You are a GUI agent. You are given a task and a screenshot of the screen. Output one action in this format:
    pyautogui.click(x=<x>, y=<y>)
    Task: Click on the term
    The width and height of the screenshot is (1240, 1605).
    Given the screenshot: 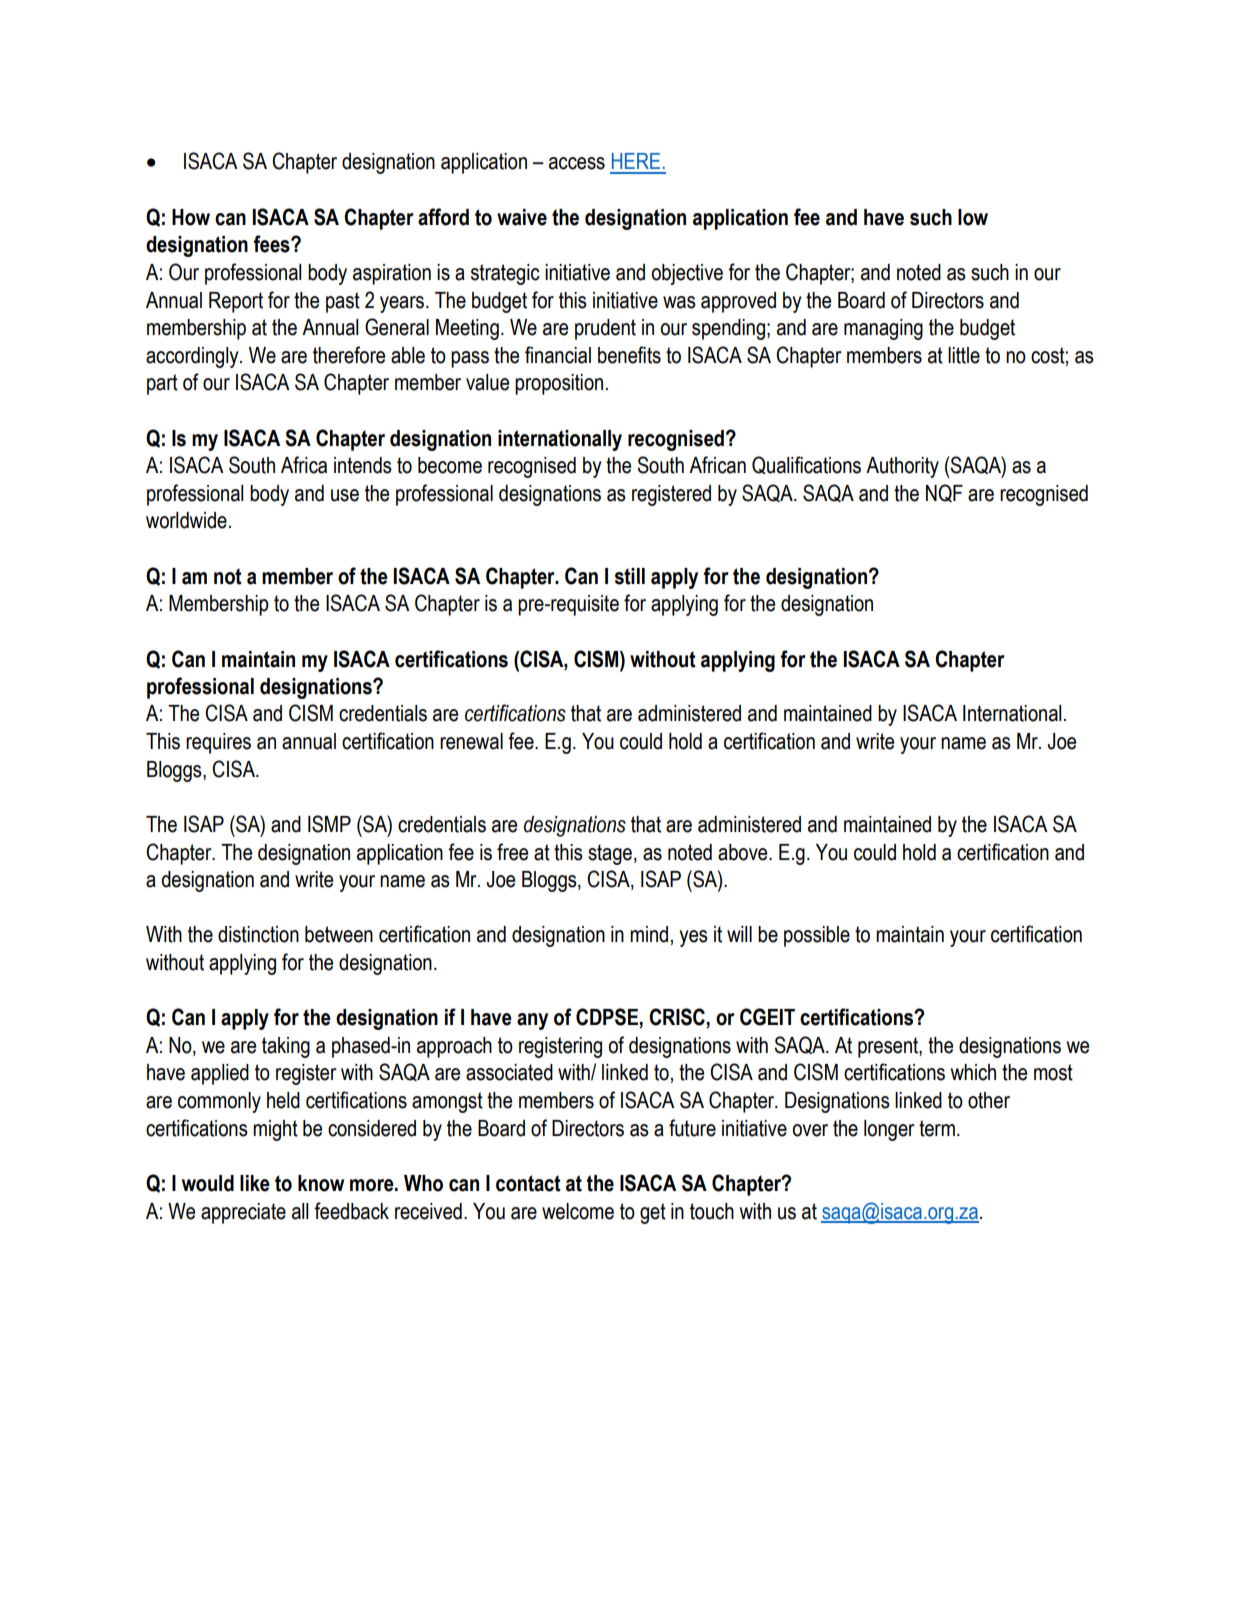 What is the action you would take?
    pyautogui.click(x=937, y=1128)
